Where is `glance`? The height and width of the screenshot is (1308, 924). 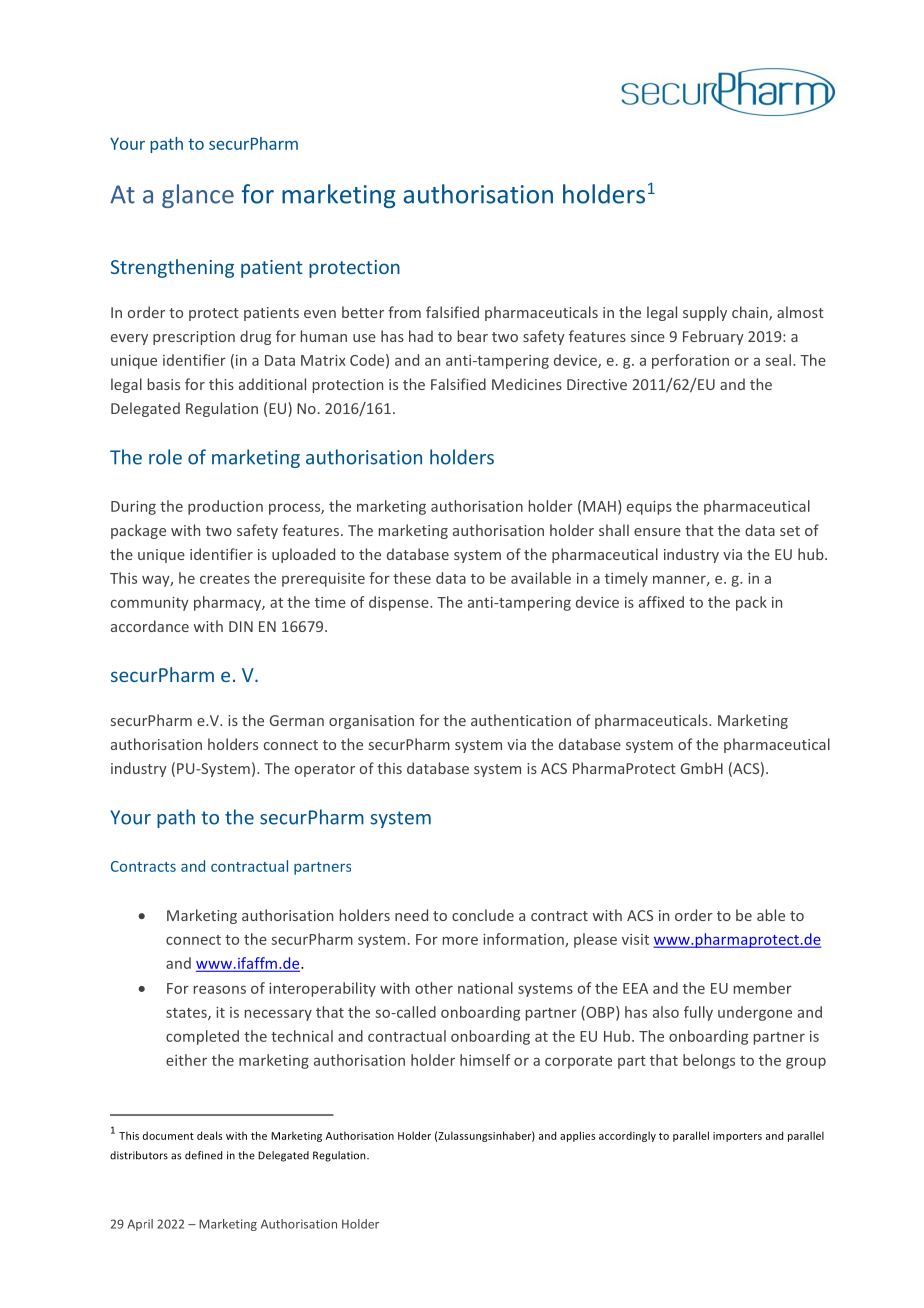
glance is located at coordinates (198, 196).
